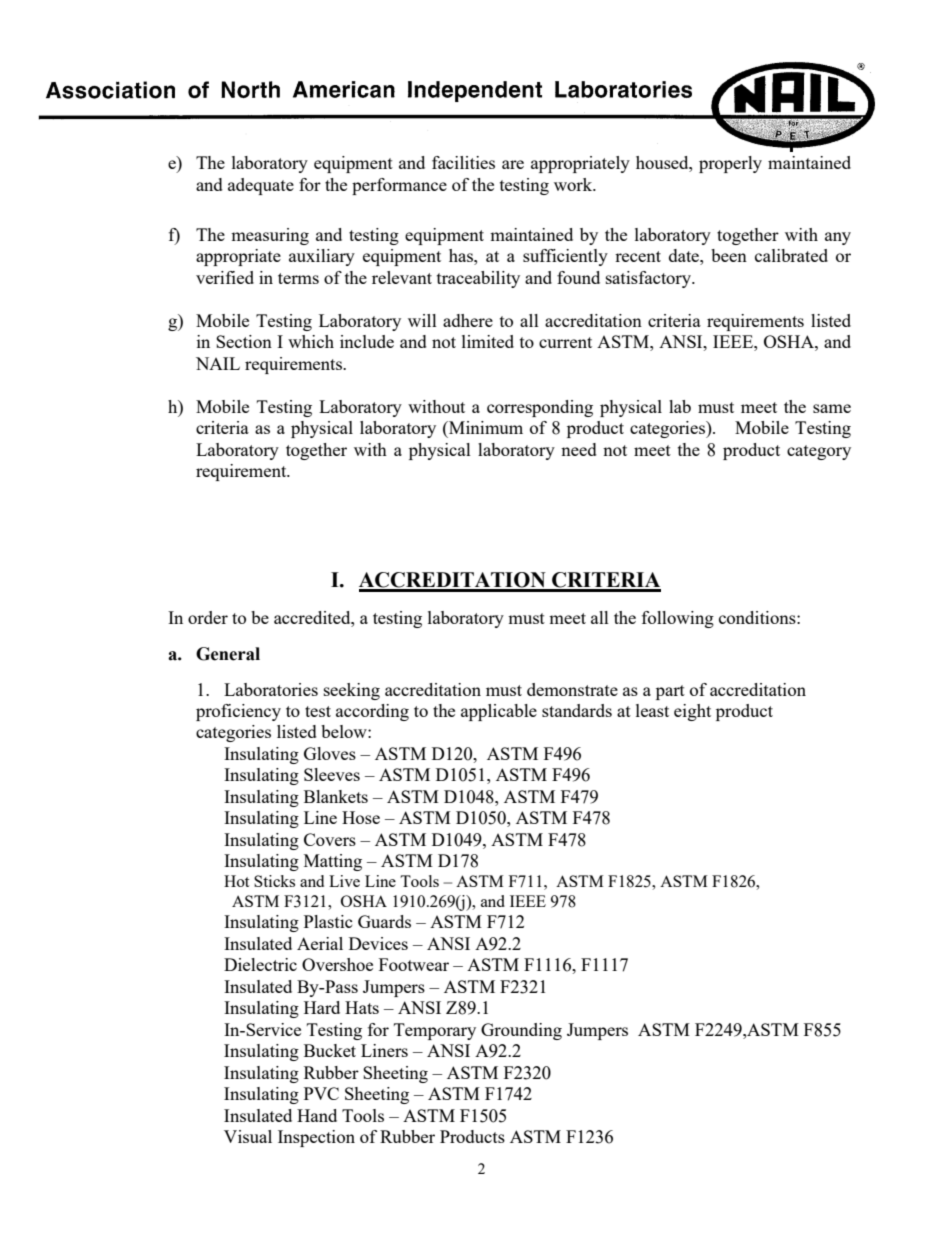 The width and height of the page is (952, 1233). Describe the element at coordinates (521, 1031) in the page. I see `Grounding` at that location.
